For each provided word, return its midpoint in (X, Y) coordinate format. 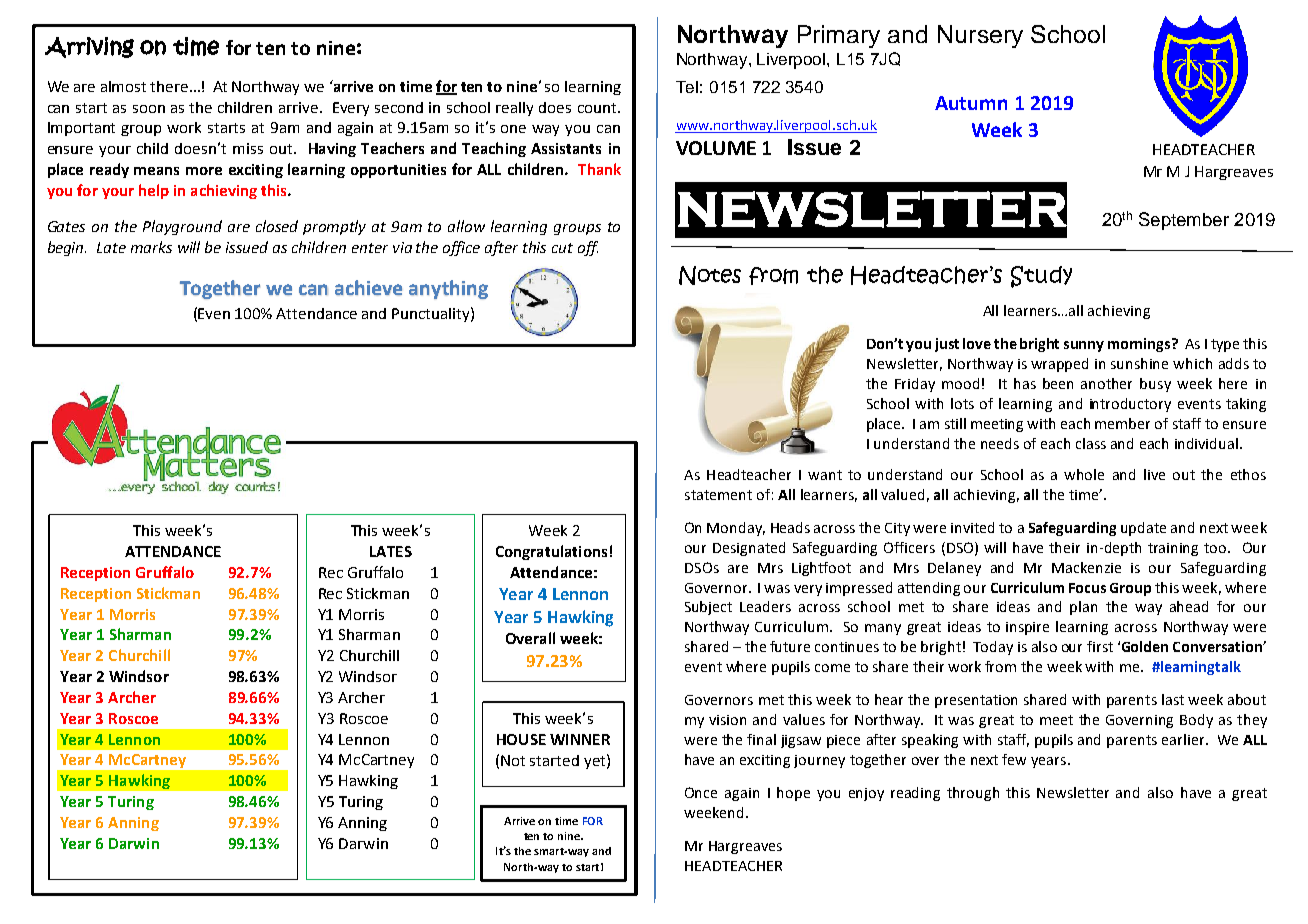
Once (701, 792)
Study (1041, 277)
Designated (749, 549)
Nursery (980, 36)
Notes (710, 275)
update (1143, 529)
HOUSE (521, 739)
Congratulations (551, 552)
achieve (368, 287)
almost (123, 86)
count (597, 108)
